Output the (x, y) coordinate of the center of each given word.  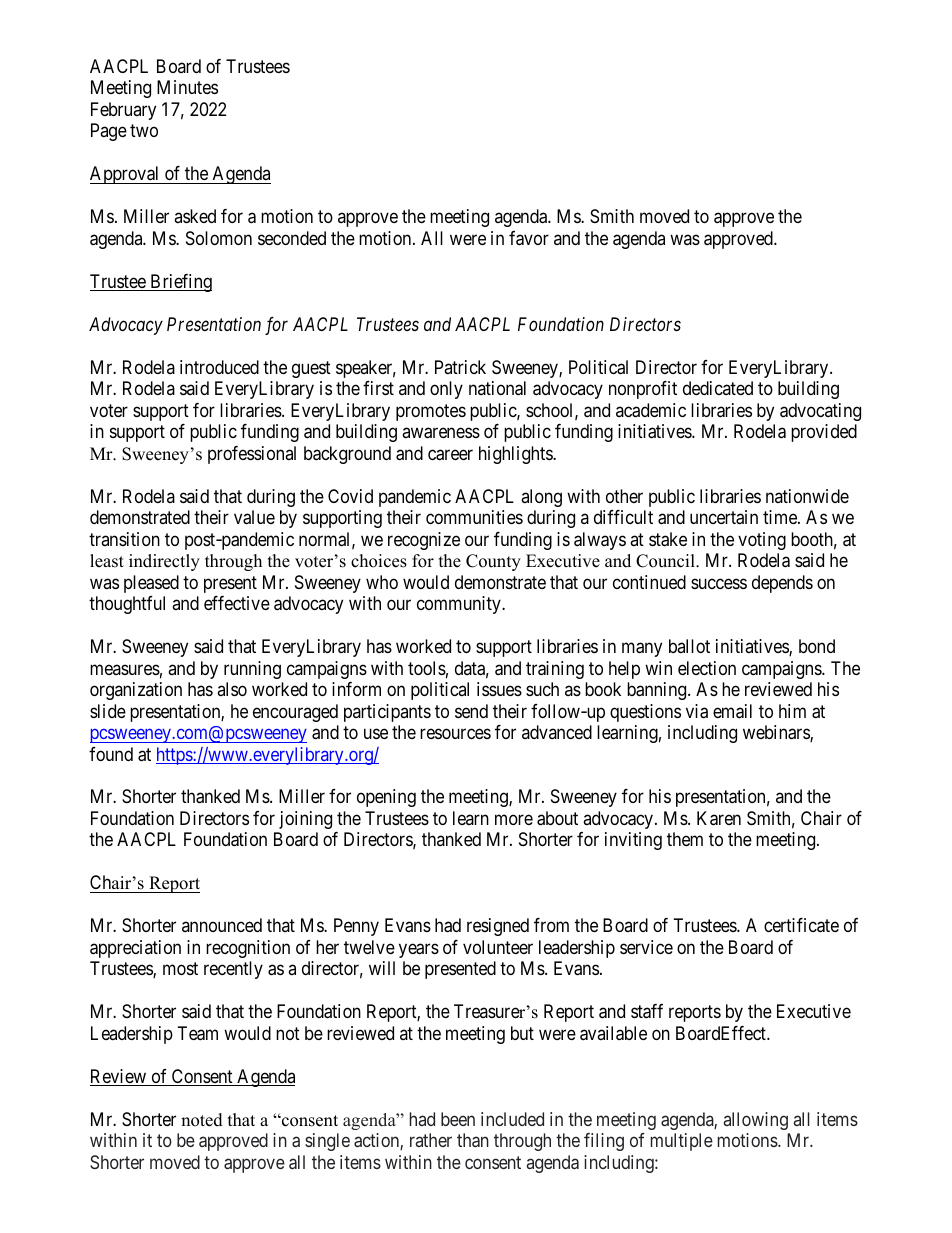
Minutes (187, 87)
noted (202, 1120)
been (458, 1119)
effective (237, 603)
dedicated (718, 388)
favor (529, 238)
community (460, 605)
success (719, 583)
